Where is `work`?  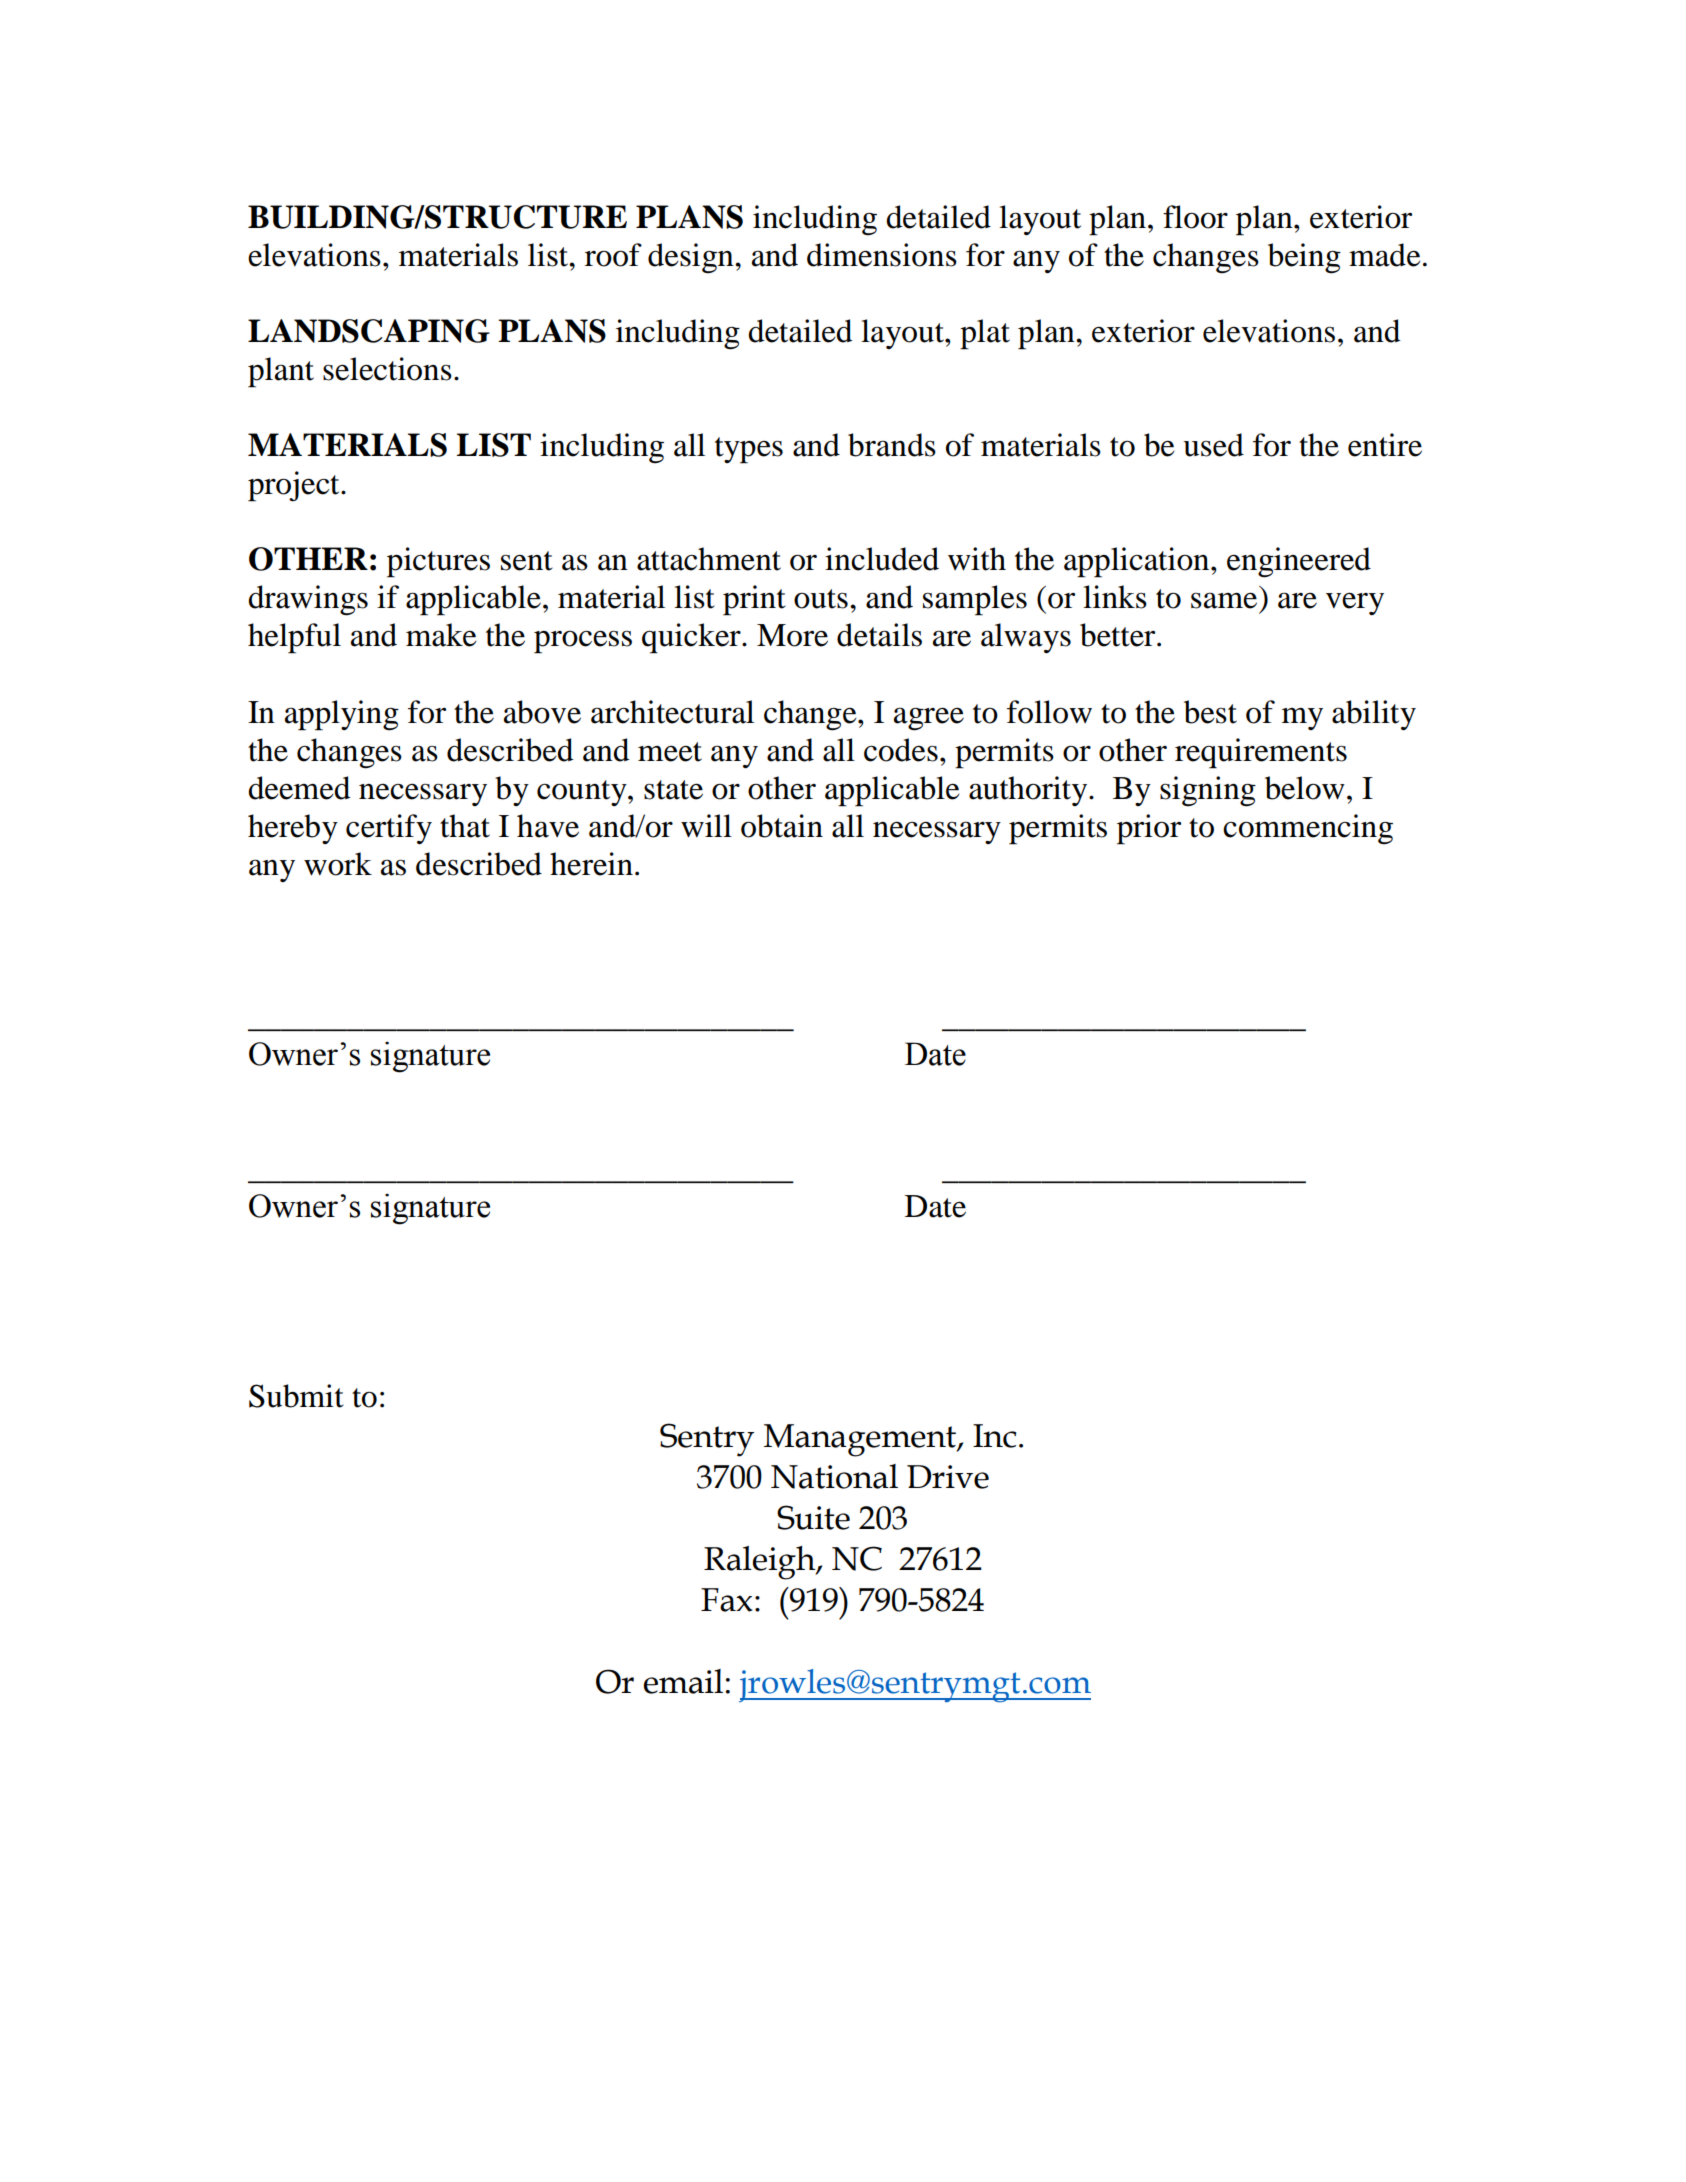
work is located at coordinates (338, 864).
